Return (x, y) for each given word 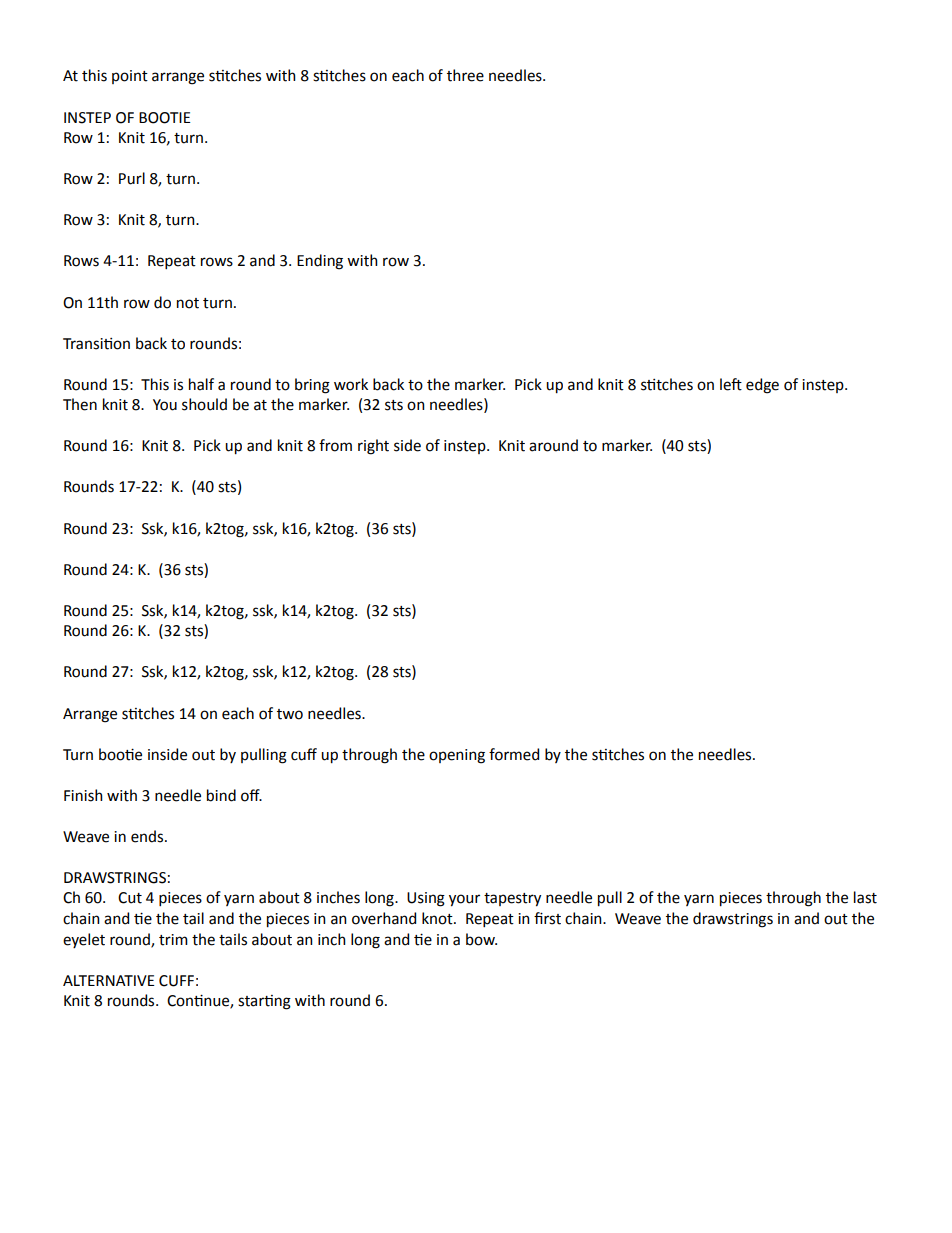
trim (173, 940)
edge (762, 386)
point (130, 77)
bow (481, 939)
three (465, 75)
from (335, 445)
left (731, 384)
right (373, 447)
